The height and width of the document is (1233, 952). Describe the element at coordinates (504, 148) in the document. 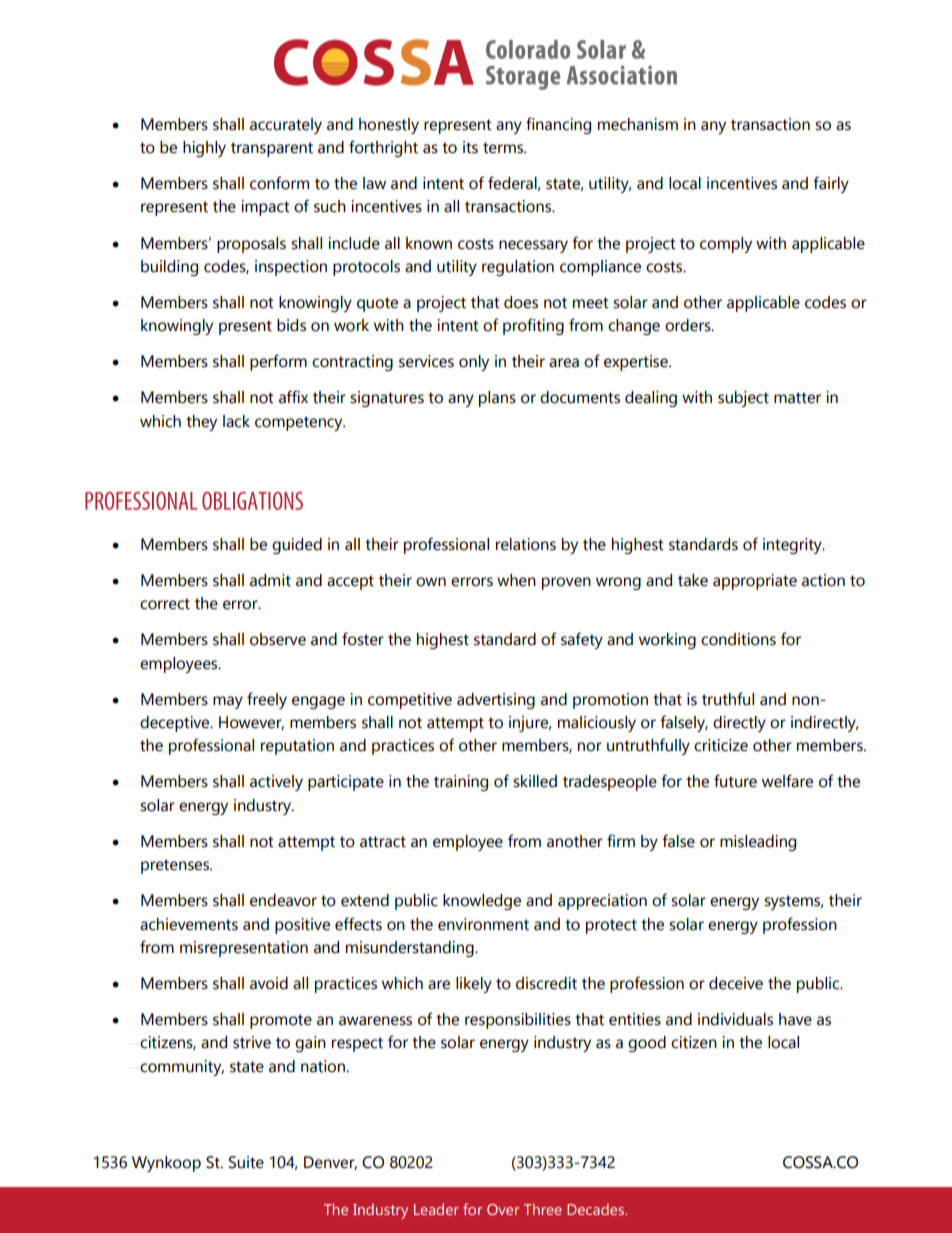

I see `terms` at that location.
